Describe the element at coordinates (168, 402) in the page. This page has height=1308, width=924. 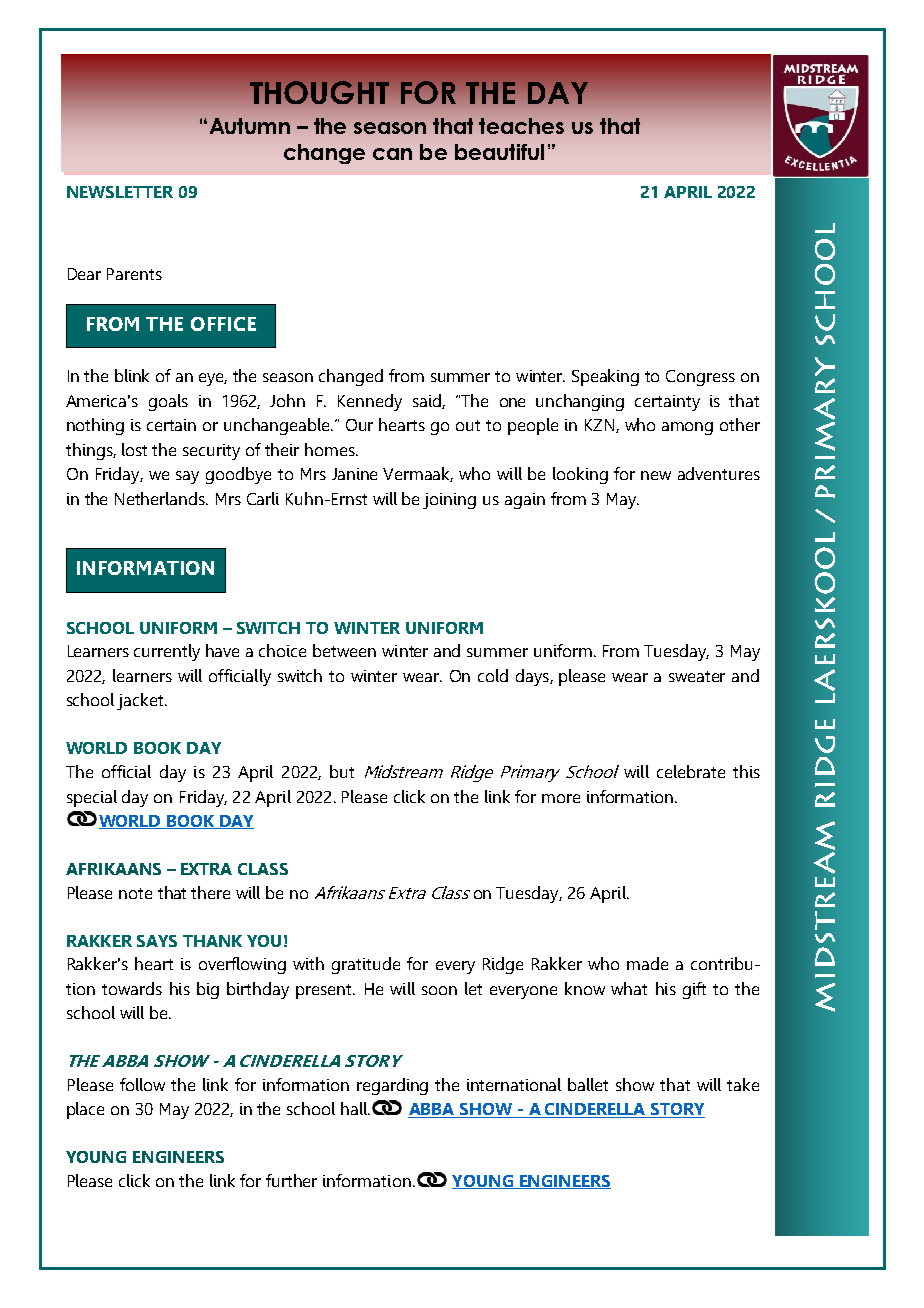
I see `goals` at that location.
